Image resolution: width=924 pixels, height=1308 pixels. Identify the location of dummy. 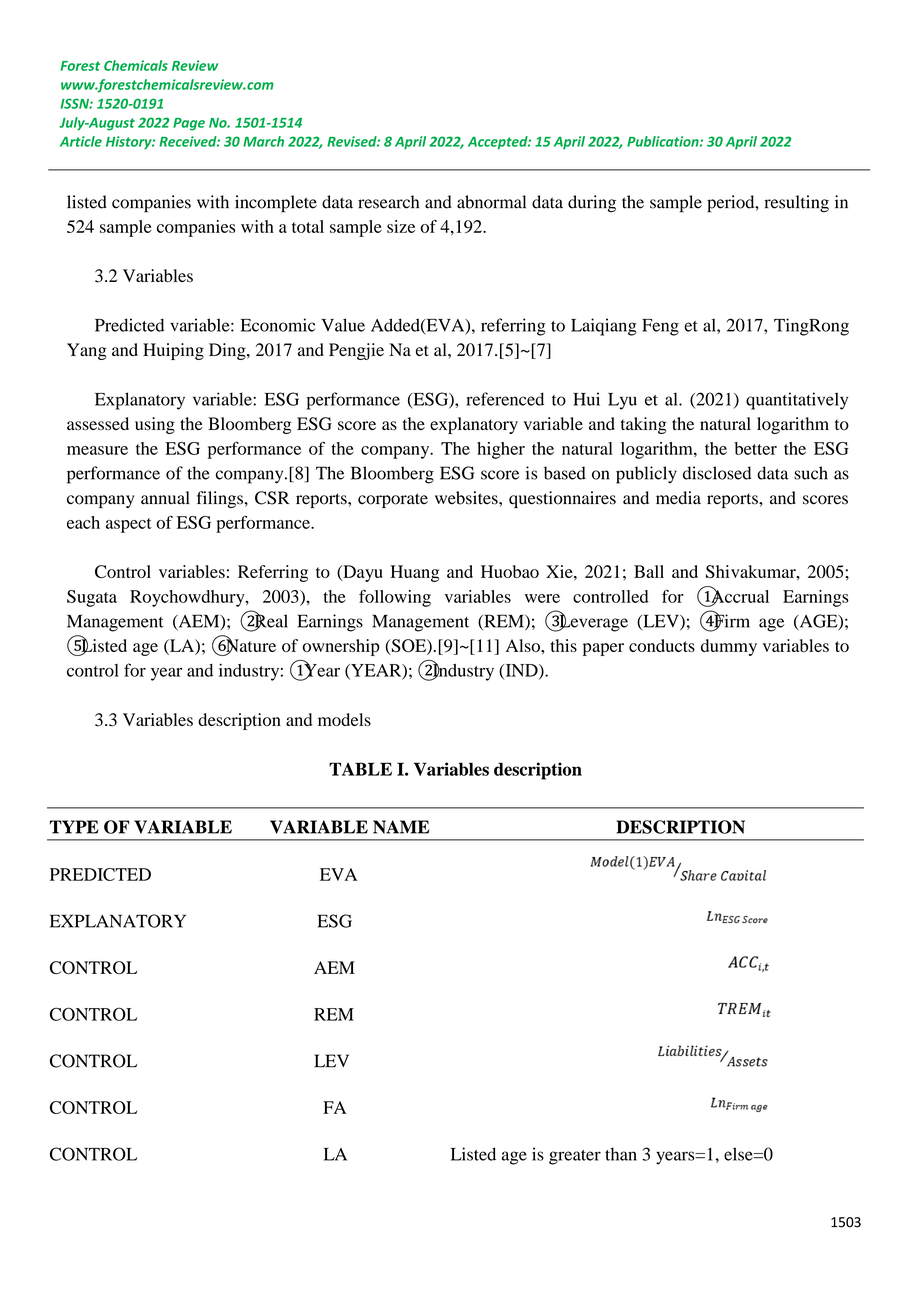
(729, 647).
